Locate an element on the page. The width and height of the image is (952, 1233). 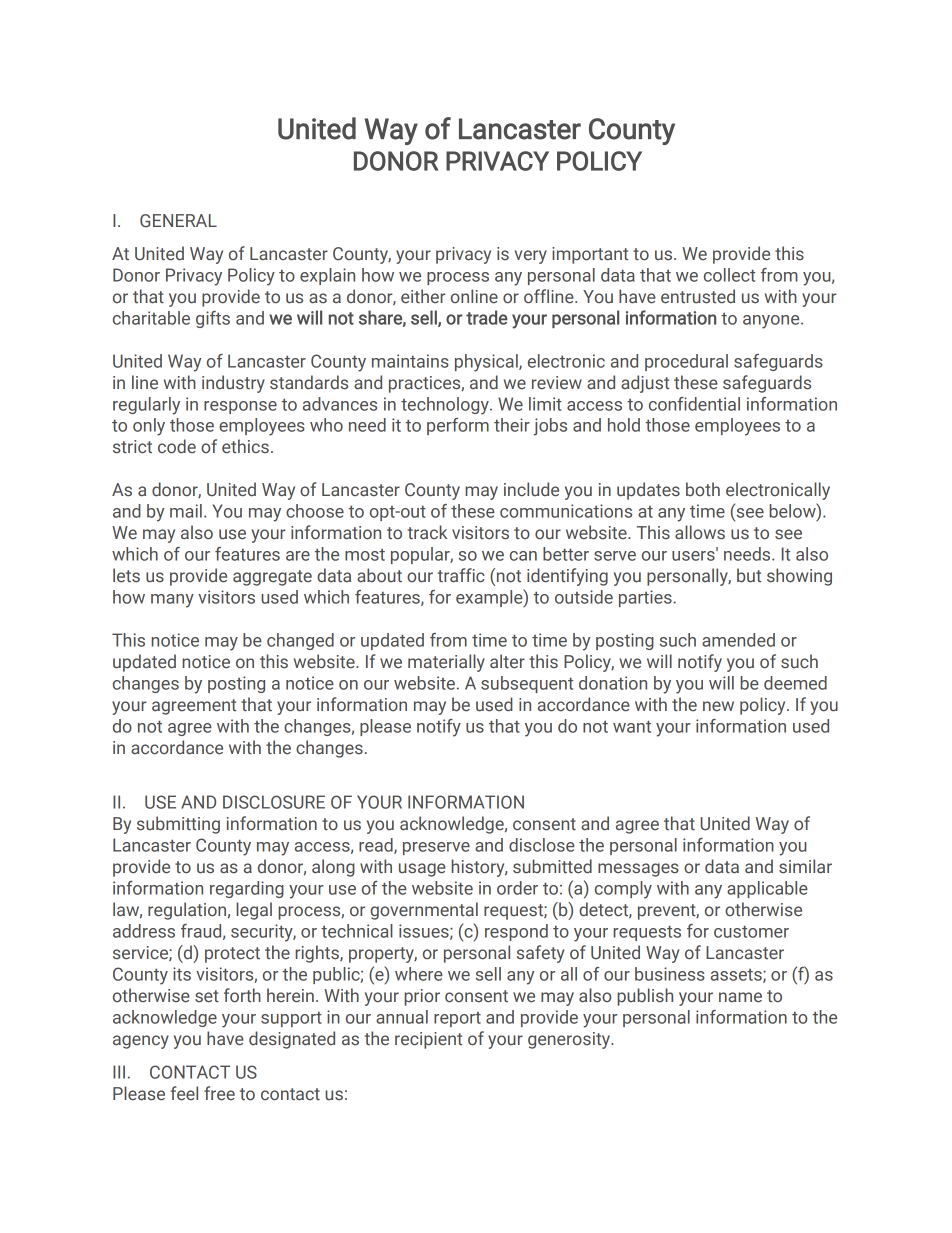
GENERAL is located at coordinates (178, 221).
